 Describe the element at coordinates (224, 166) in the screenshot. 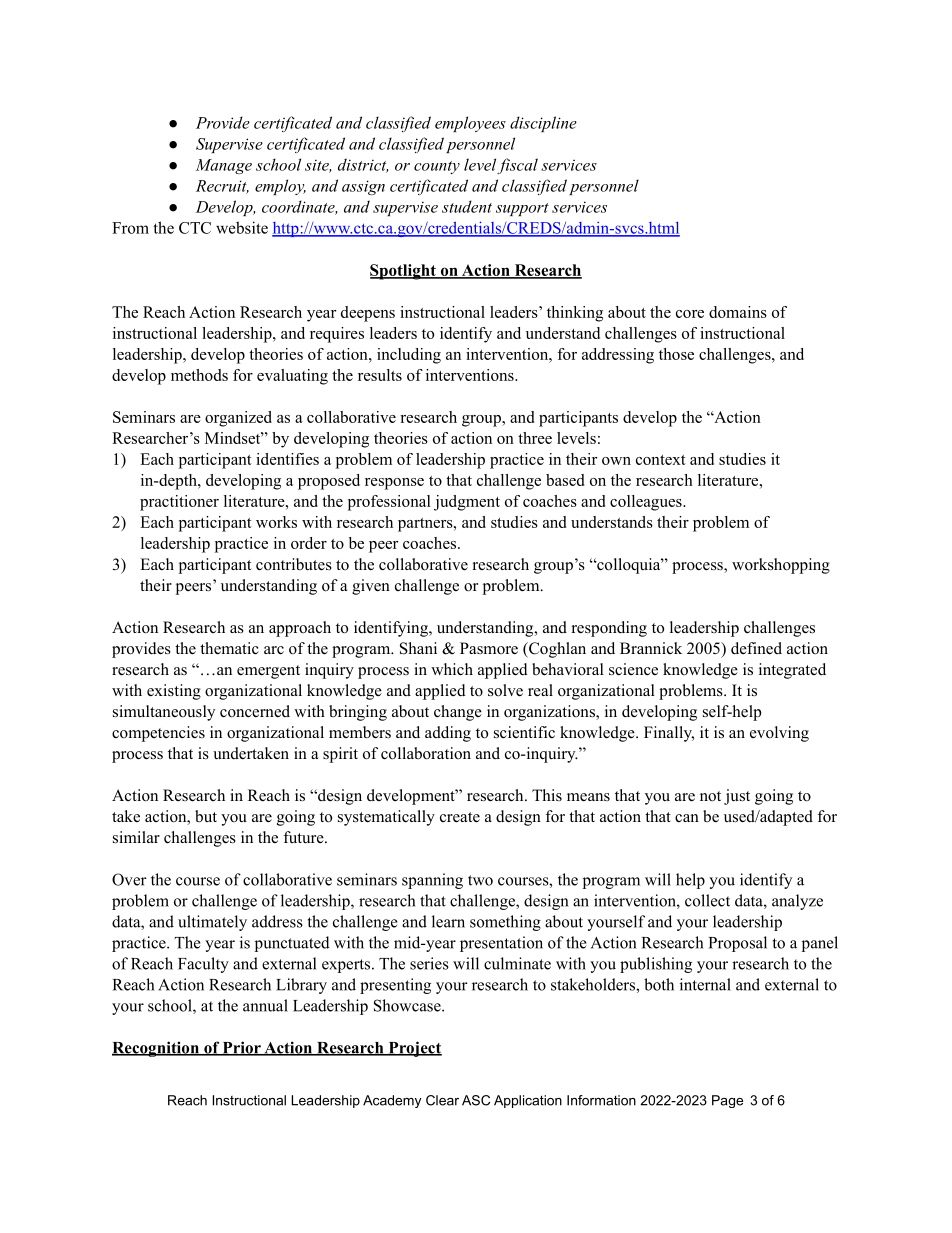

I see `Manage` at that location.
